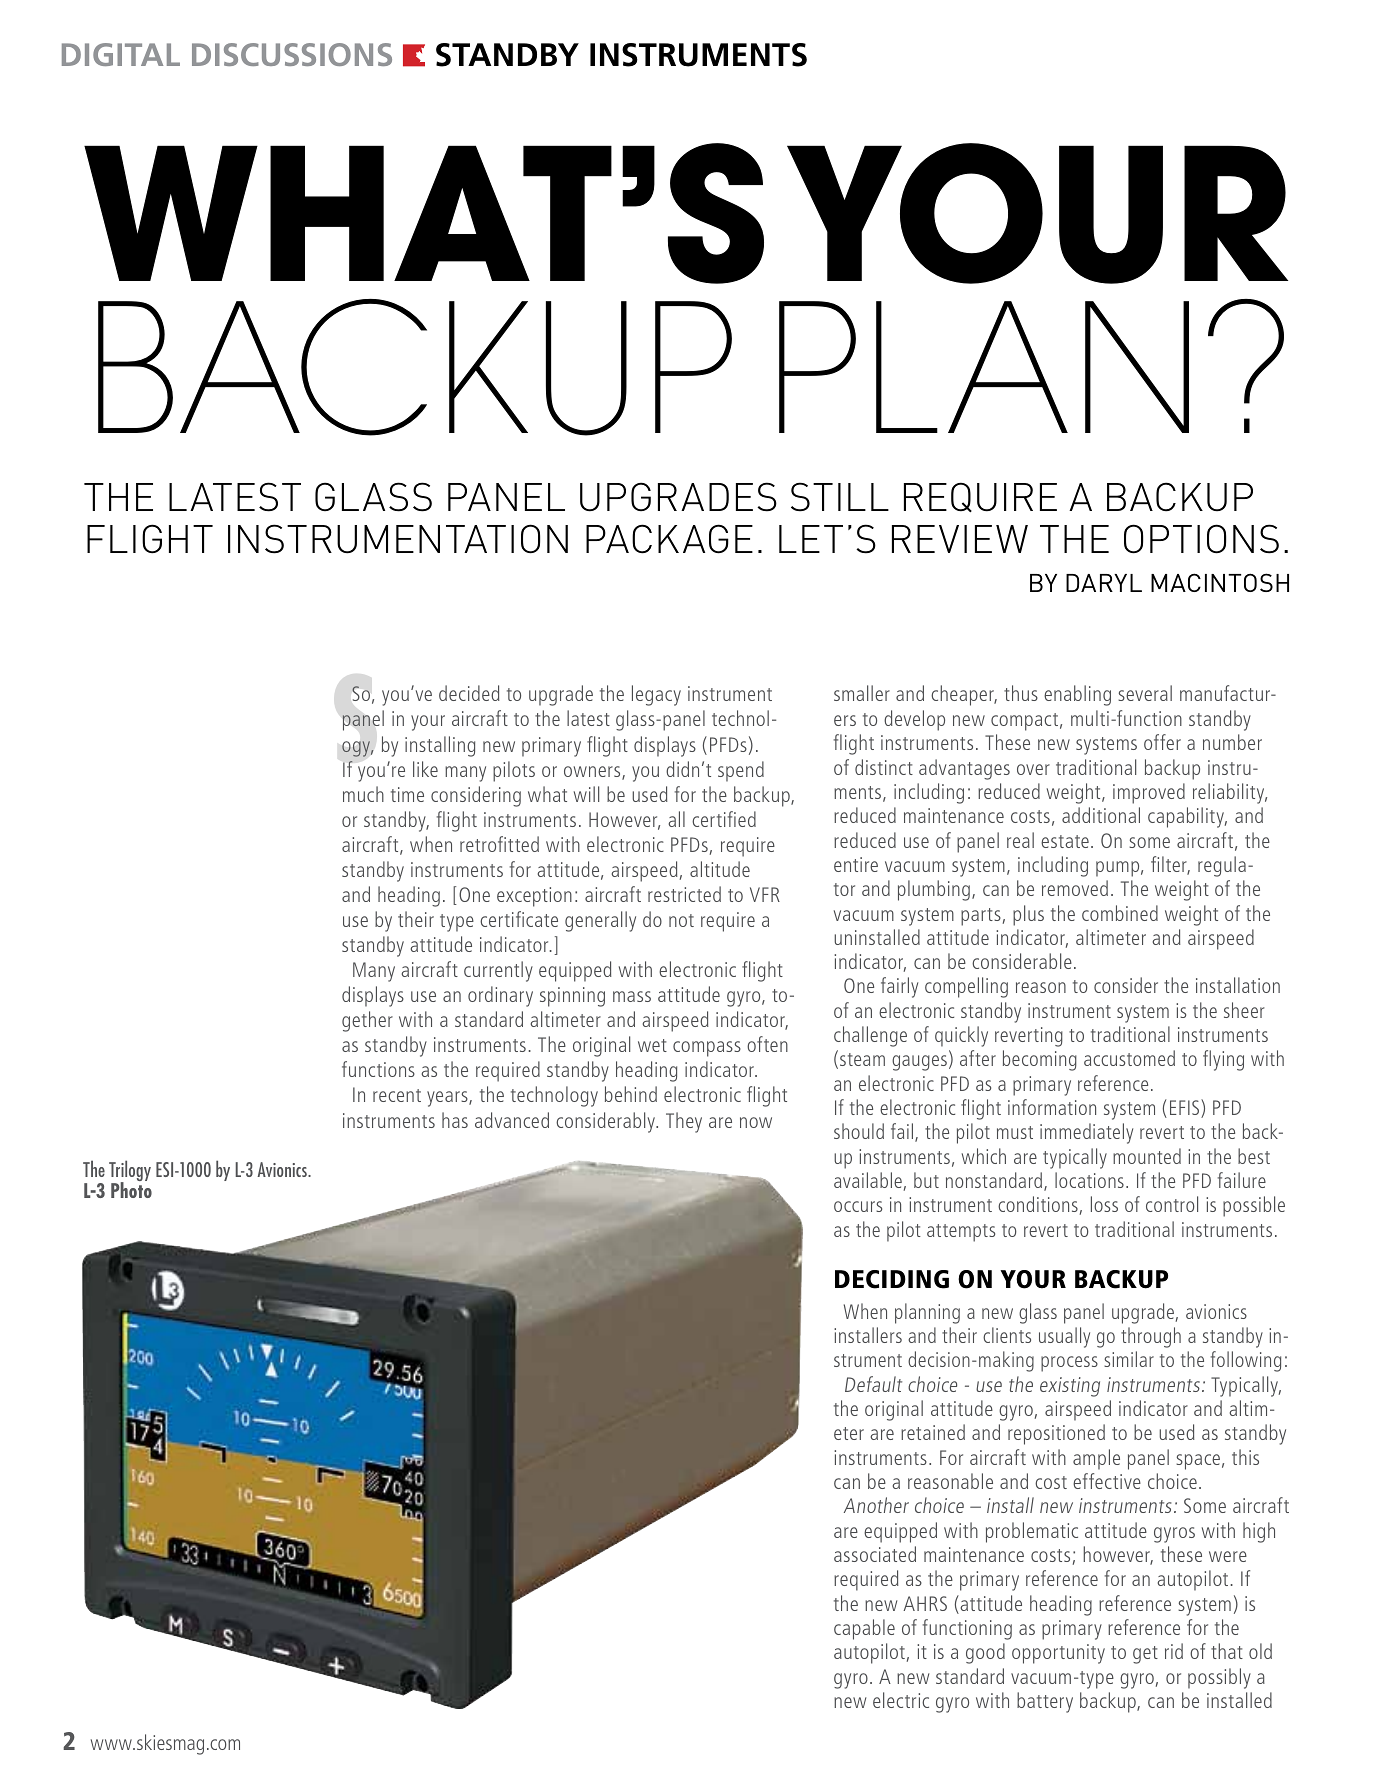  I want to click on discussions, so click(292, 54).
